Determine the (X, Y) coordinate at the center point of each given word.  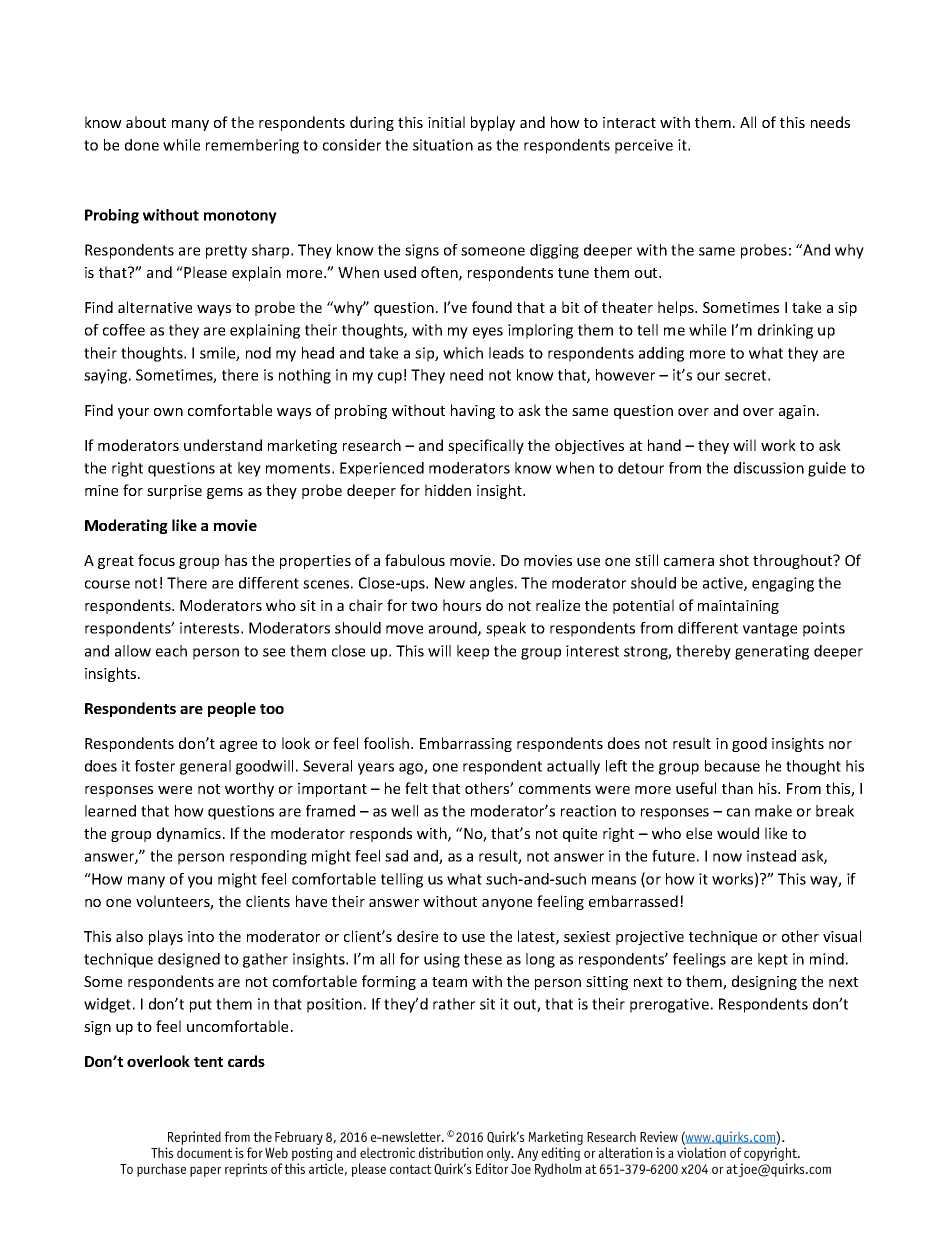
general (205, 767)
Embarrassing (466, 744)
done (142, 145)
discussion (769, 468)
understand (223, 445)
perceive (644, 146)
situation (443, 145)
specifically (486, 446)
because (732, 766)
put (201, 1006)
